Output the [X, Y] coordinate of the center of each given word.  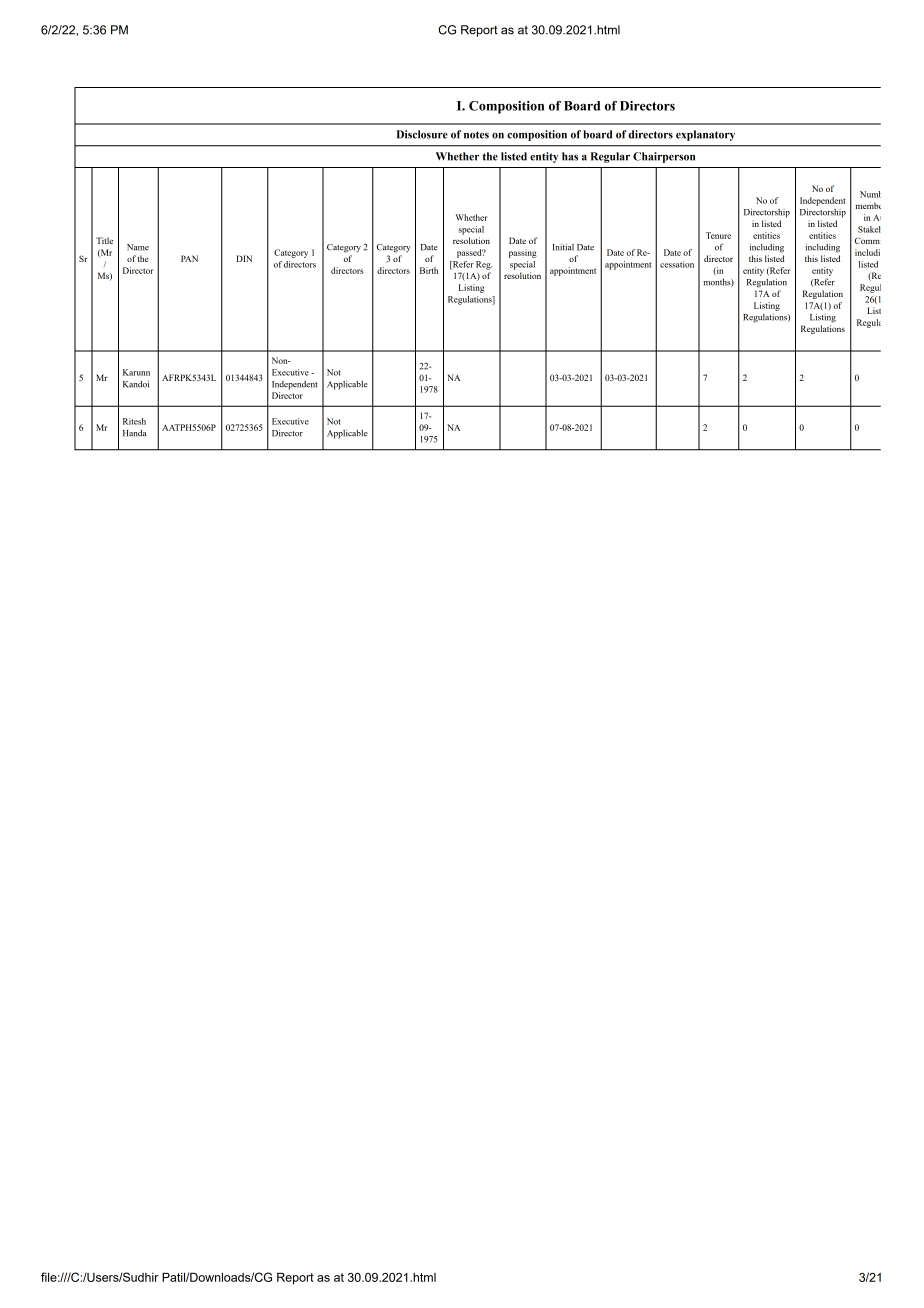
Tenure [718, 235]
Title [104, 240]
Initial [563, 247]
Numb [870, 194]
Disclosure [422, 134]
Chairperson [664, 157]
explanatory [705, 135]
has [570, 156]
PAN [189, 258]
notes [476, 135]
